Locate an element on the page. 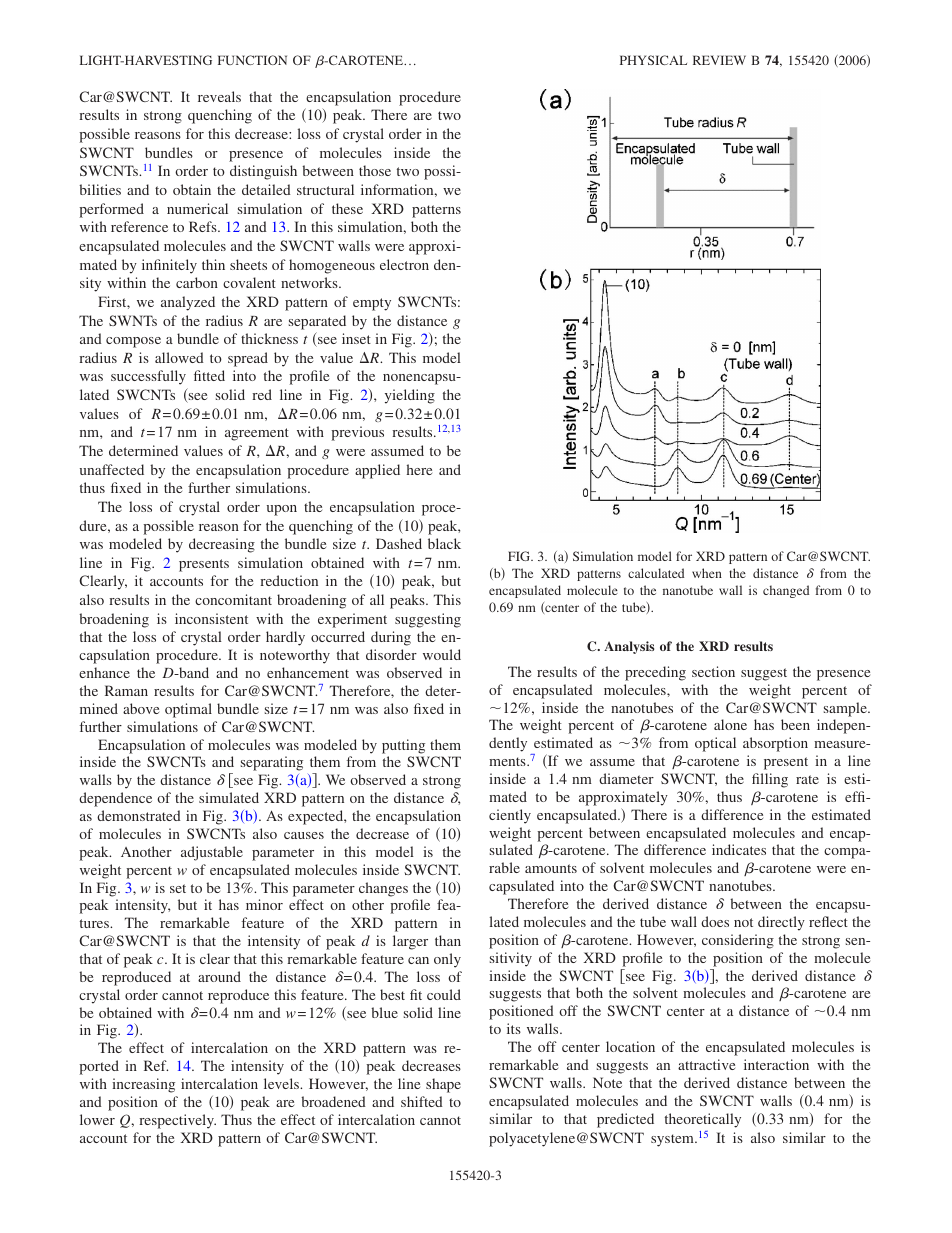 This document has height=1233, width=952. reveals is located at coordinates (219, 96).
